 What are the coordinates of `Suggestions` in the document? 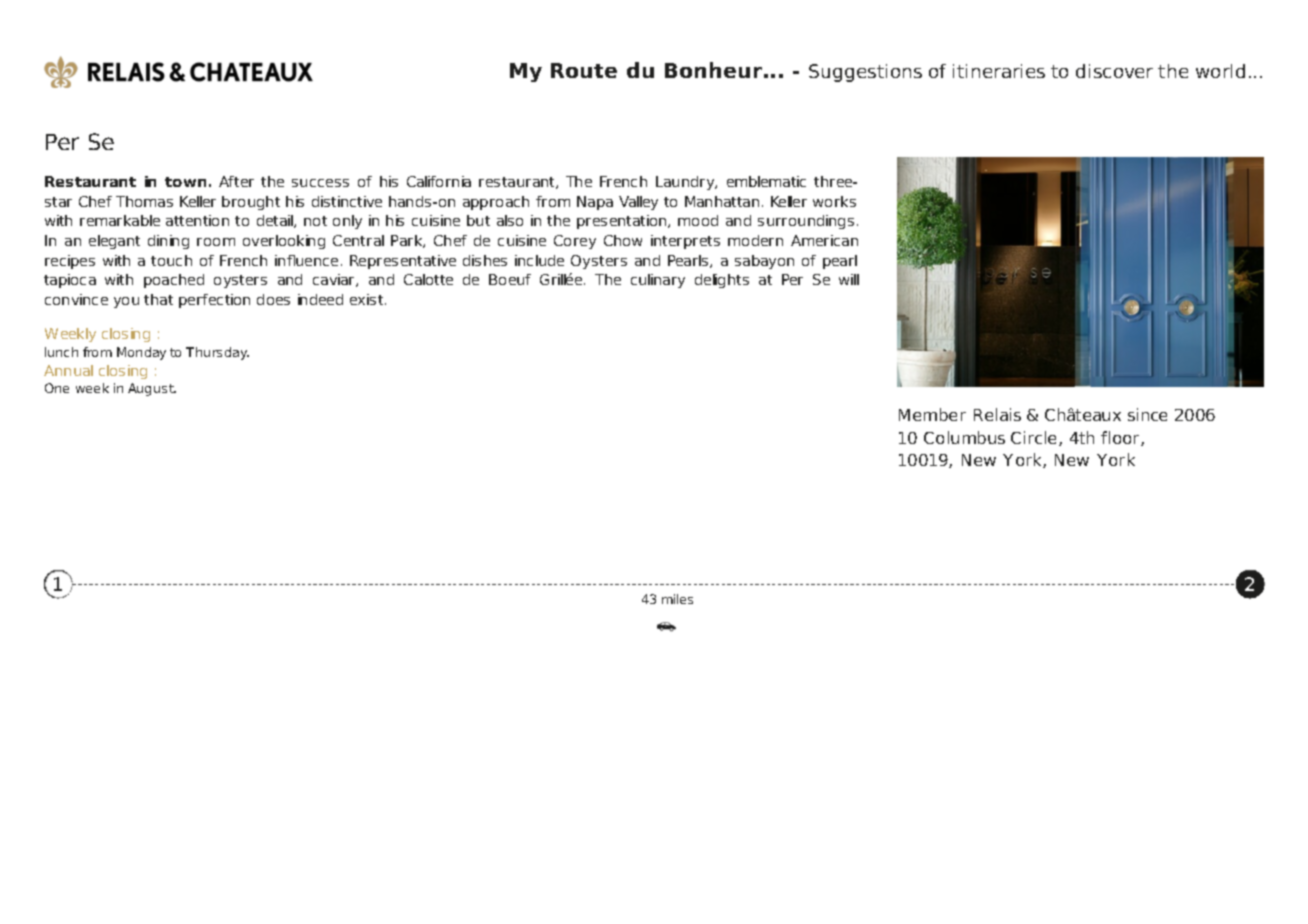 It's located at (865, 73).
